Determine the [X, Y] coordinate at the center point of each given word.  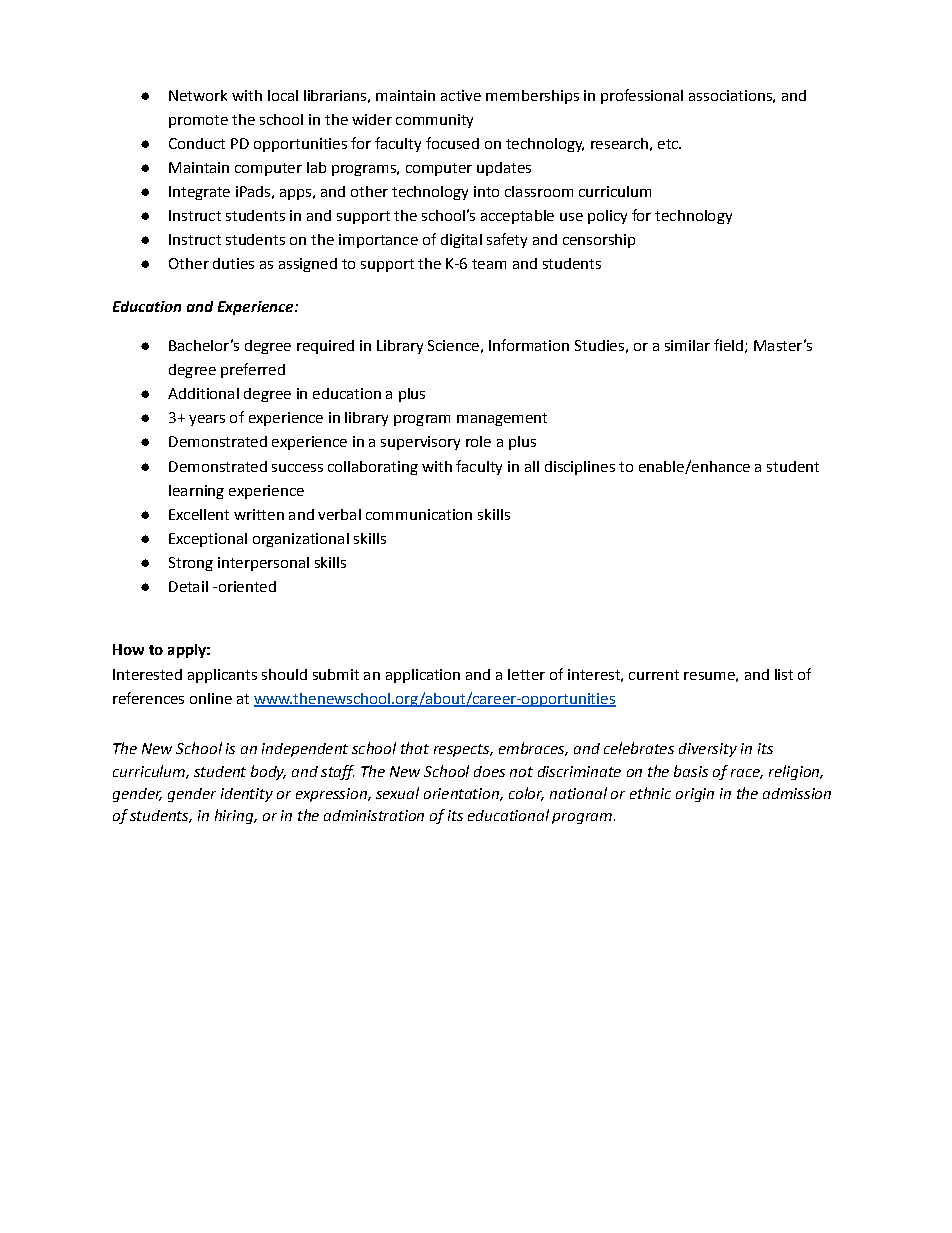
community [434, 121]
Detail [188, 586]
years [207, 420]
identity [247, 795]
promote [198, 121]
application [423, 676]
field [730, 346]
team [489, 264]
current [654, 675]
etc [669, 144]
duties [233, 263]
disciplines [580, 468]
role [478, 441]
